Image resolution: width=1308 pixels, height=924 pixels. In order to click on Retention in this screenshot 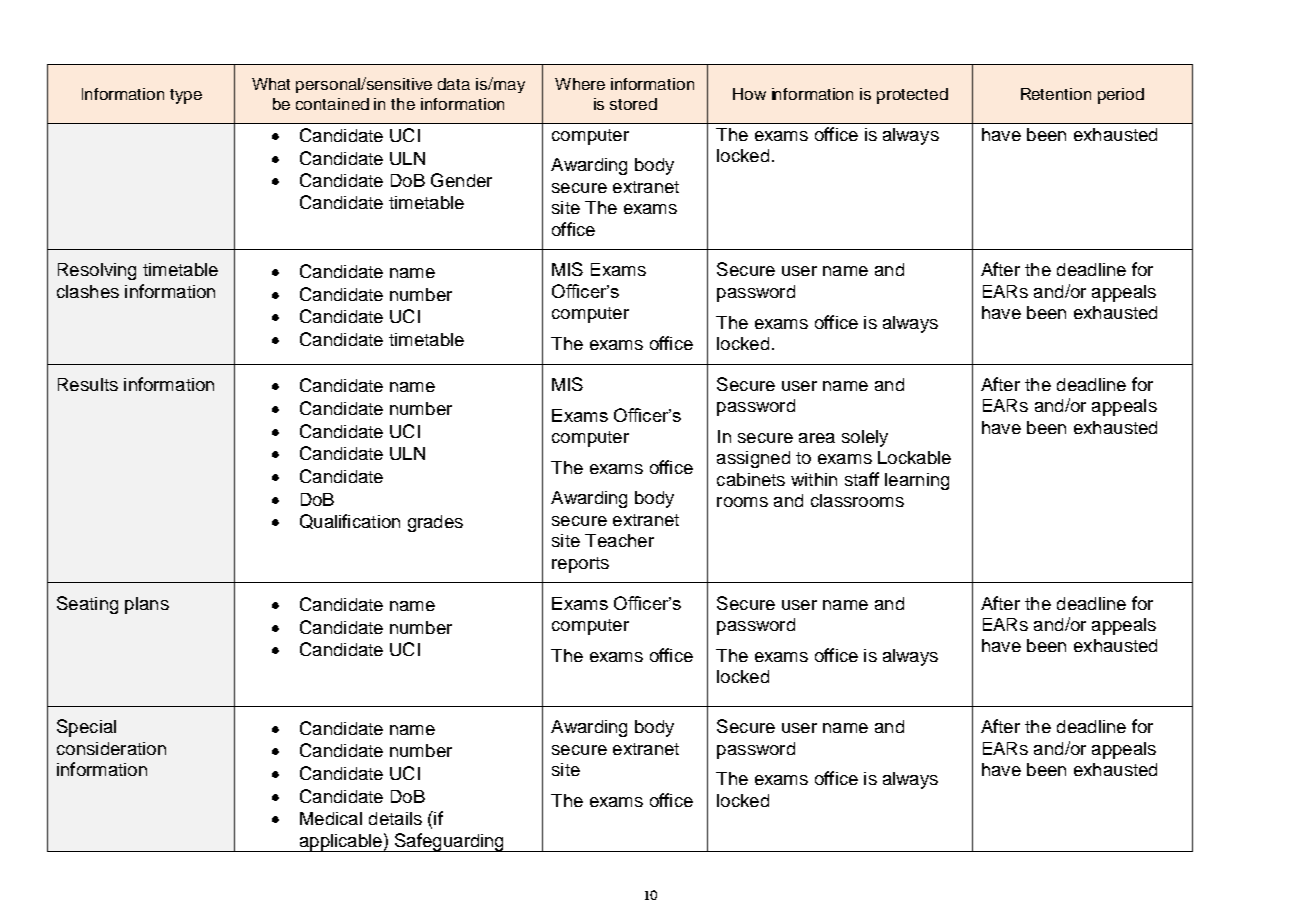, I will do `click(1056, 94)`.
